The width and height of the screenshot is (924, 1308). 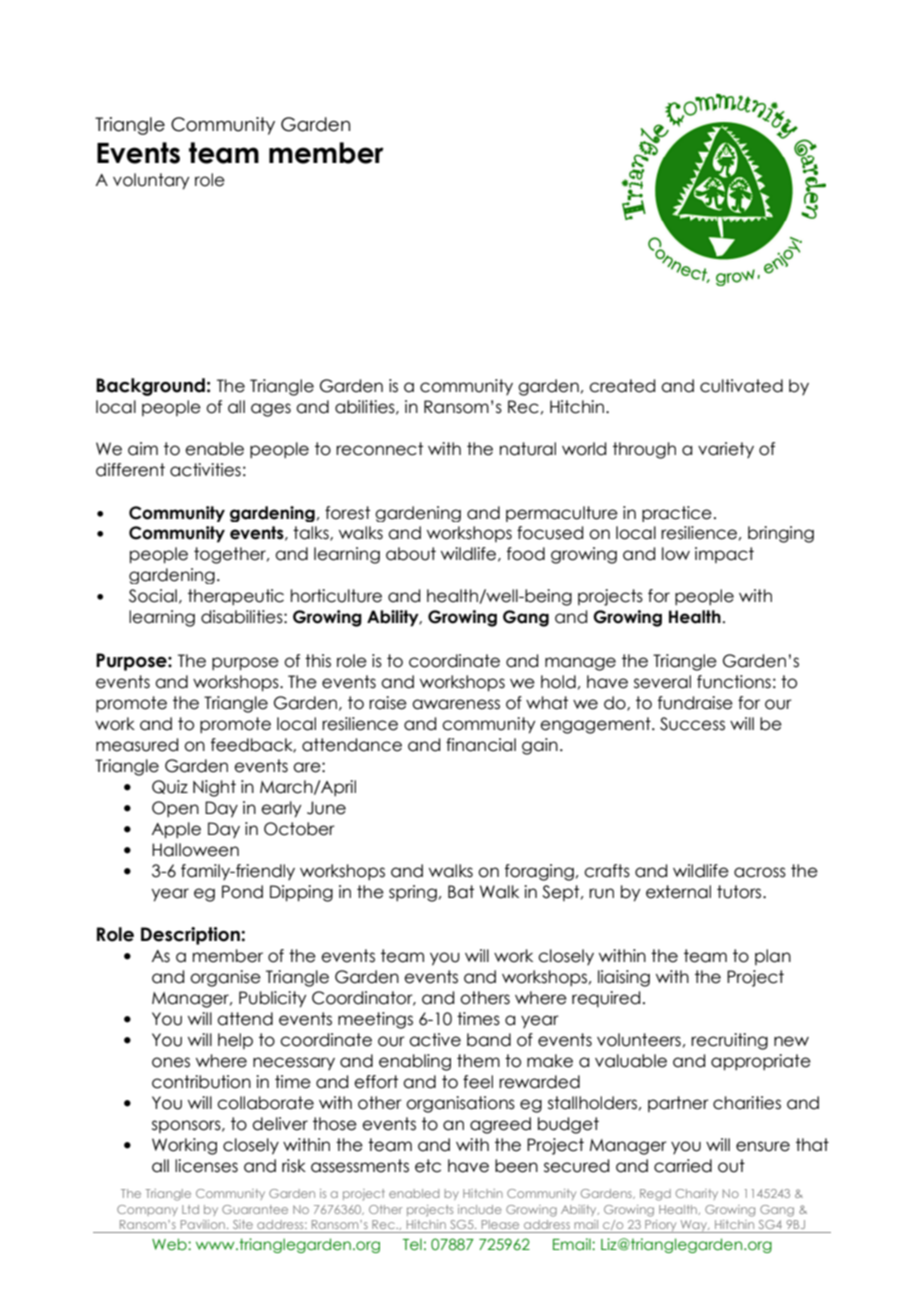 I want to click on Way, so click(x=694, y=1226).
